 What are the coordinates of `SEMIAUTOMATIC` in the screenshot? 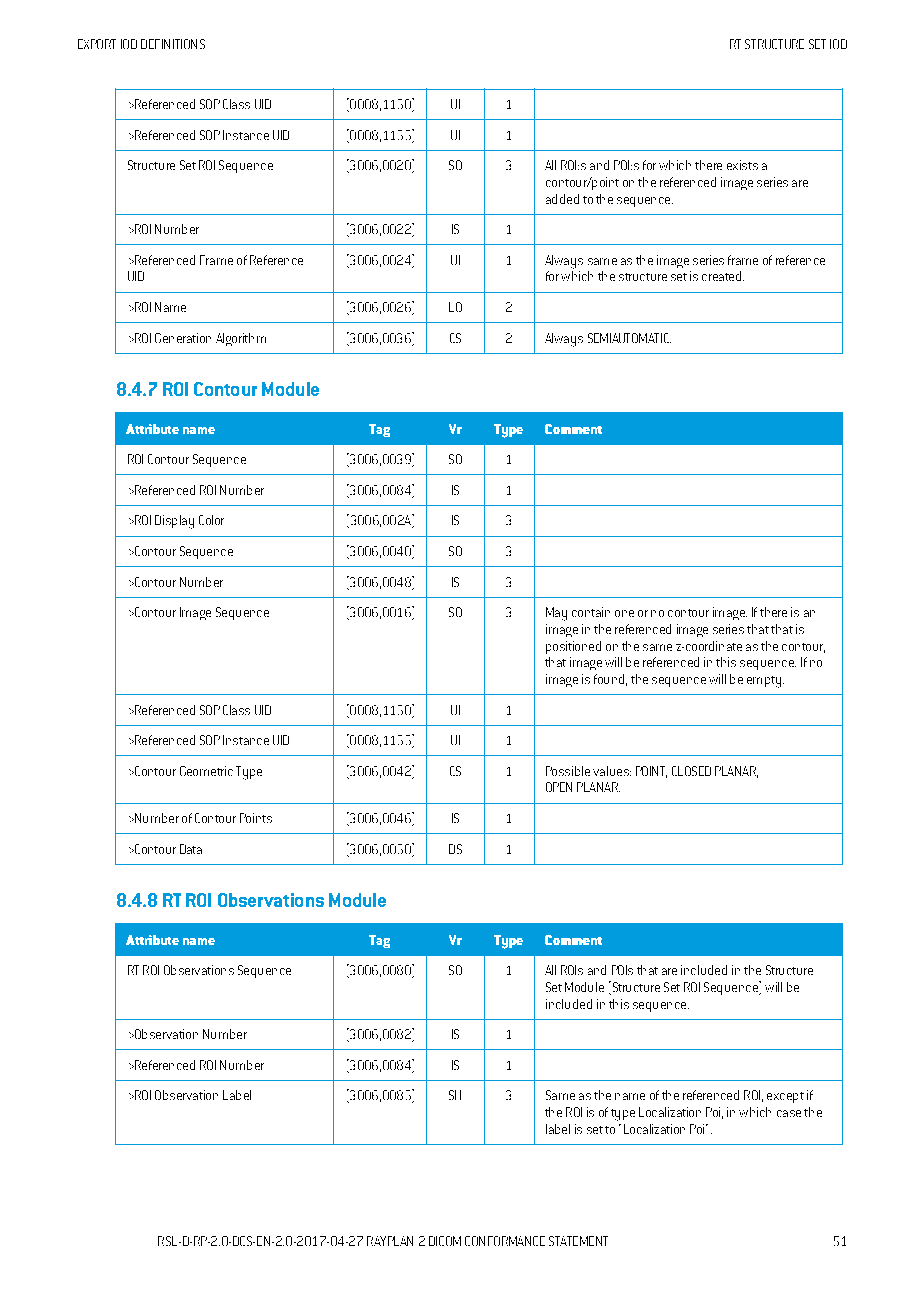 It's located at (629, 338).
